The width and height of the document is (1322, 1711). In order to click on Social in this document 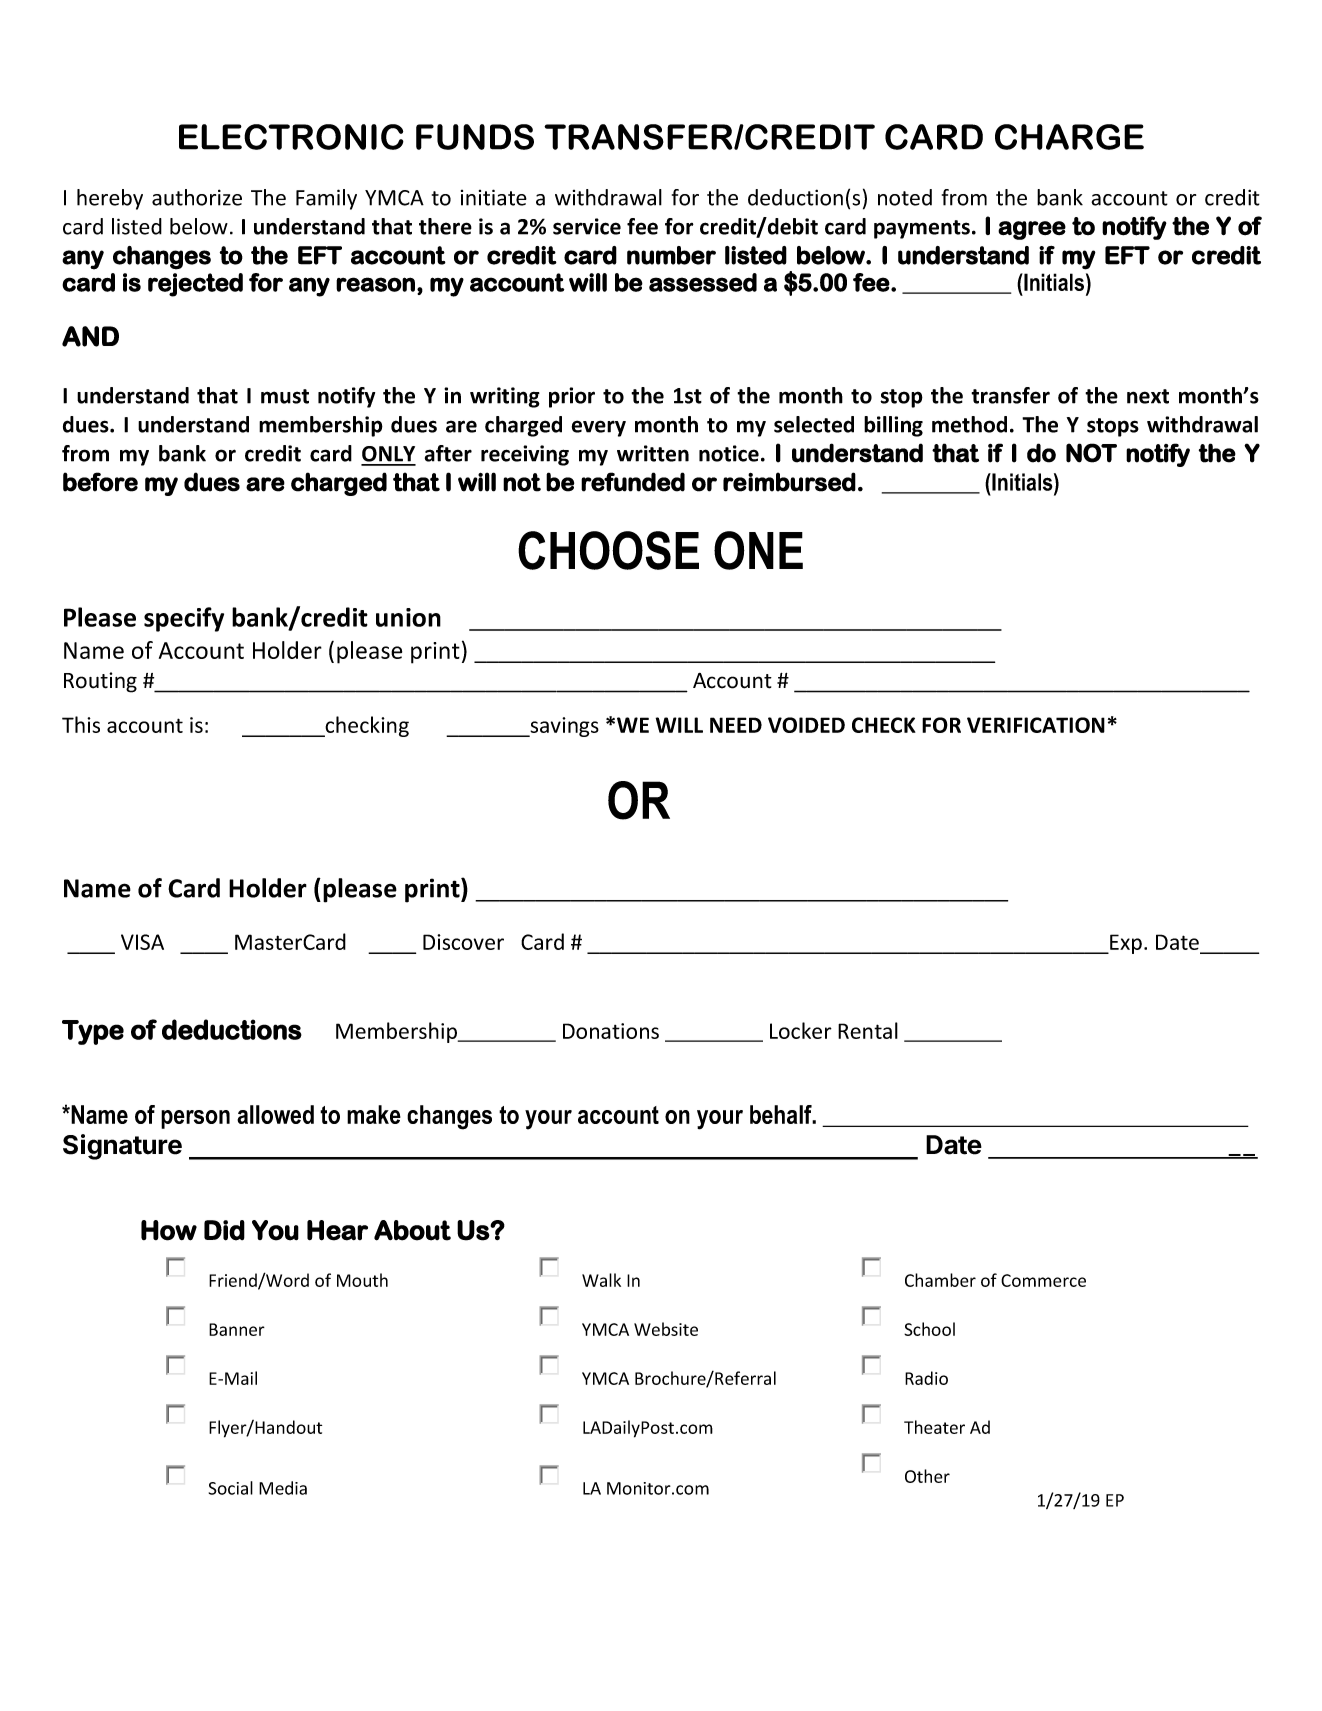, I will do `click(231, 1488)`.
